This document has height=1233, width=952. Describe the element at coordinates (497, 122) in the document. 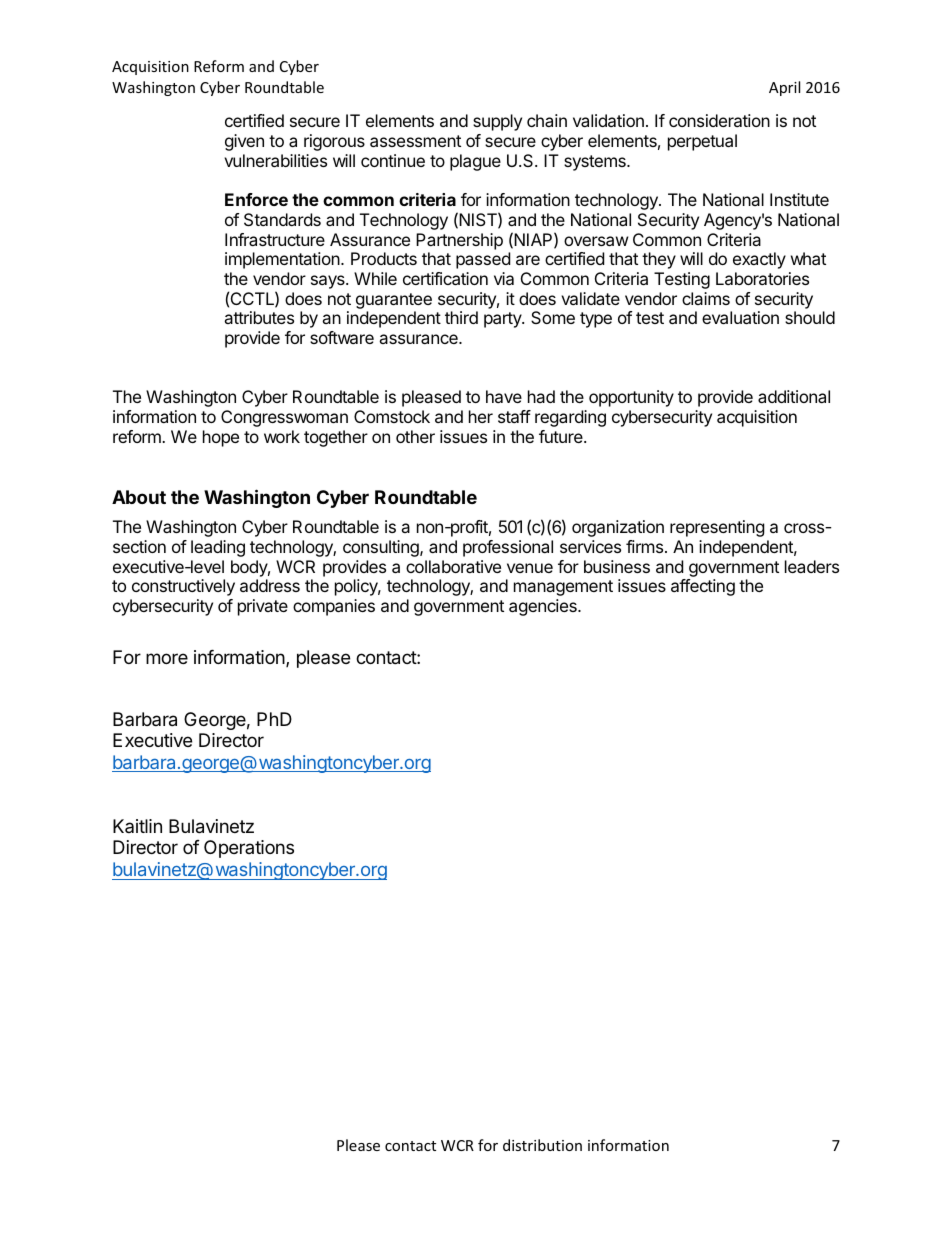

I see `supply` at that location.
